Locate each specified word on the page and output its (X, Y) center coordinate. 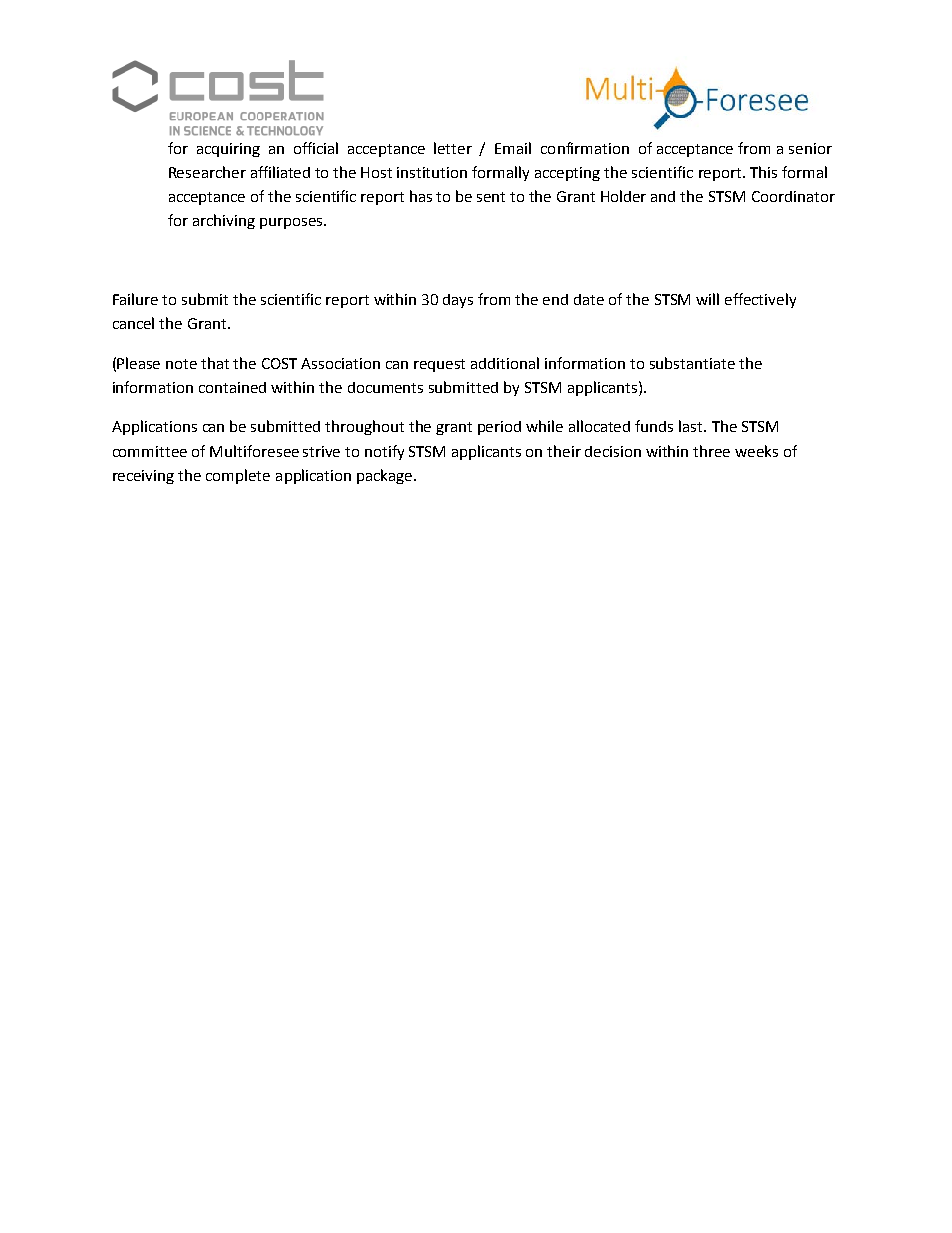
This (763, 172)
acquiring (228, 150)
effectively (760, 300)
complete (238, 476)
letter (453, 148)
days (458, 301)
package (386, 476)
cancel (133, 323)
